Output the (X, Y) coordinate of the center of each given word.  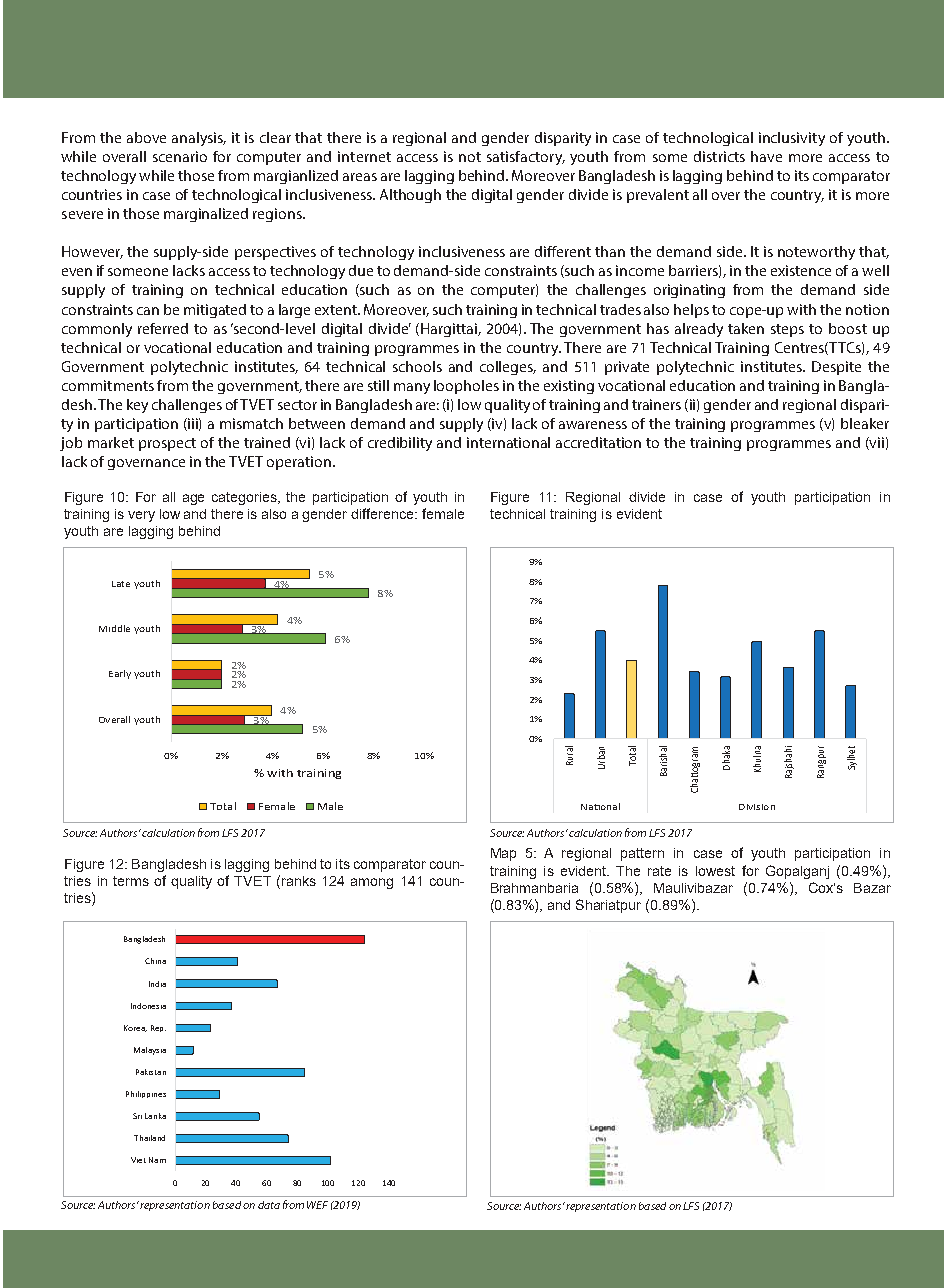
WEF (317, 1205)
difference (383, 513)
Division (757, 807)
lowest (715, 871)
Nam (157, 1160)
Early (120, 674)
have (766, 156)
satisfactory (526, 158)
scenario (180, 156)
